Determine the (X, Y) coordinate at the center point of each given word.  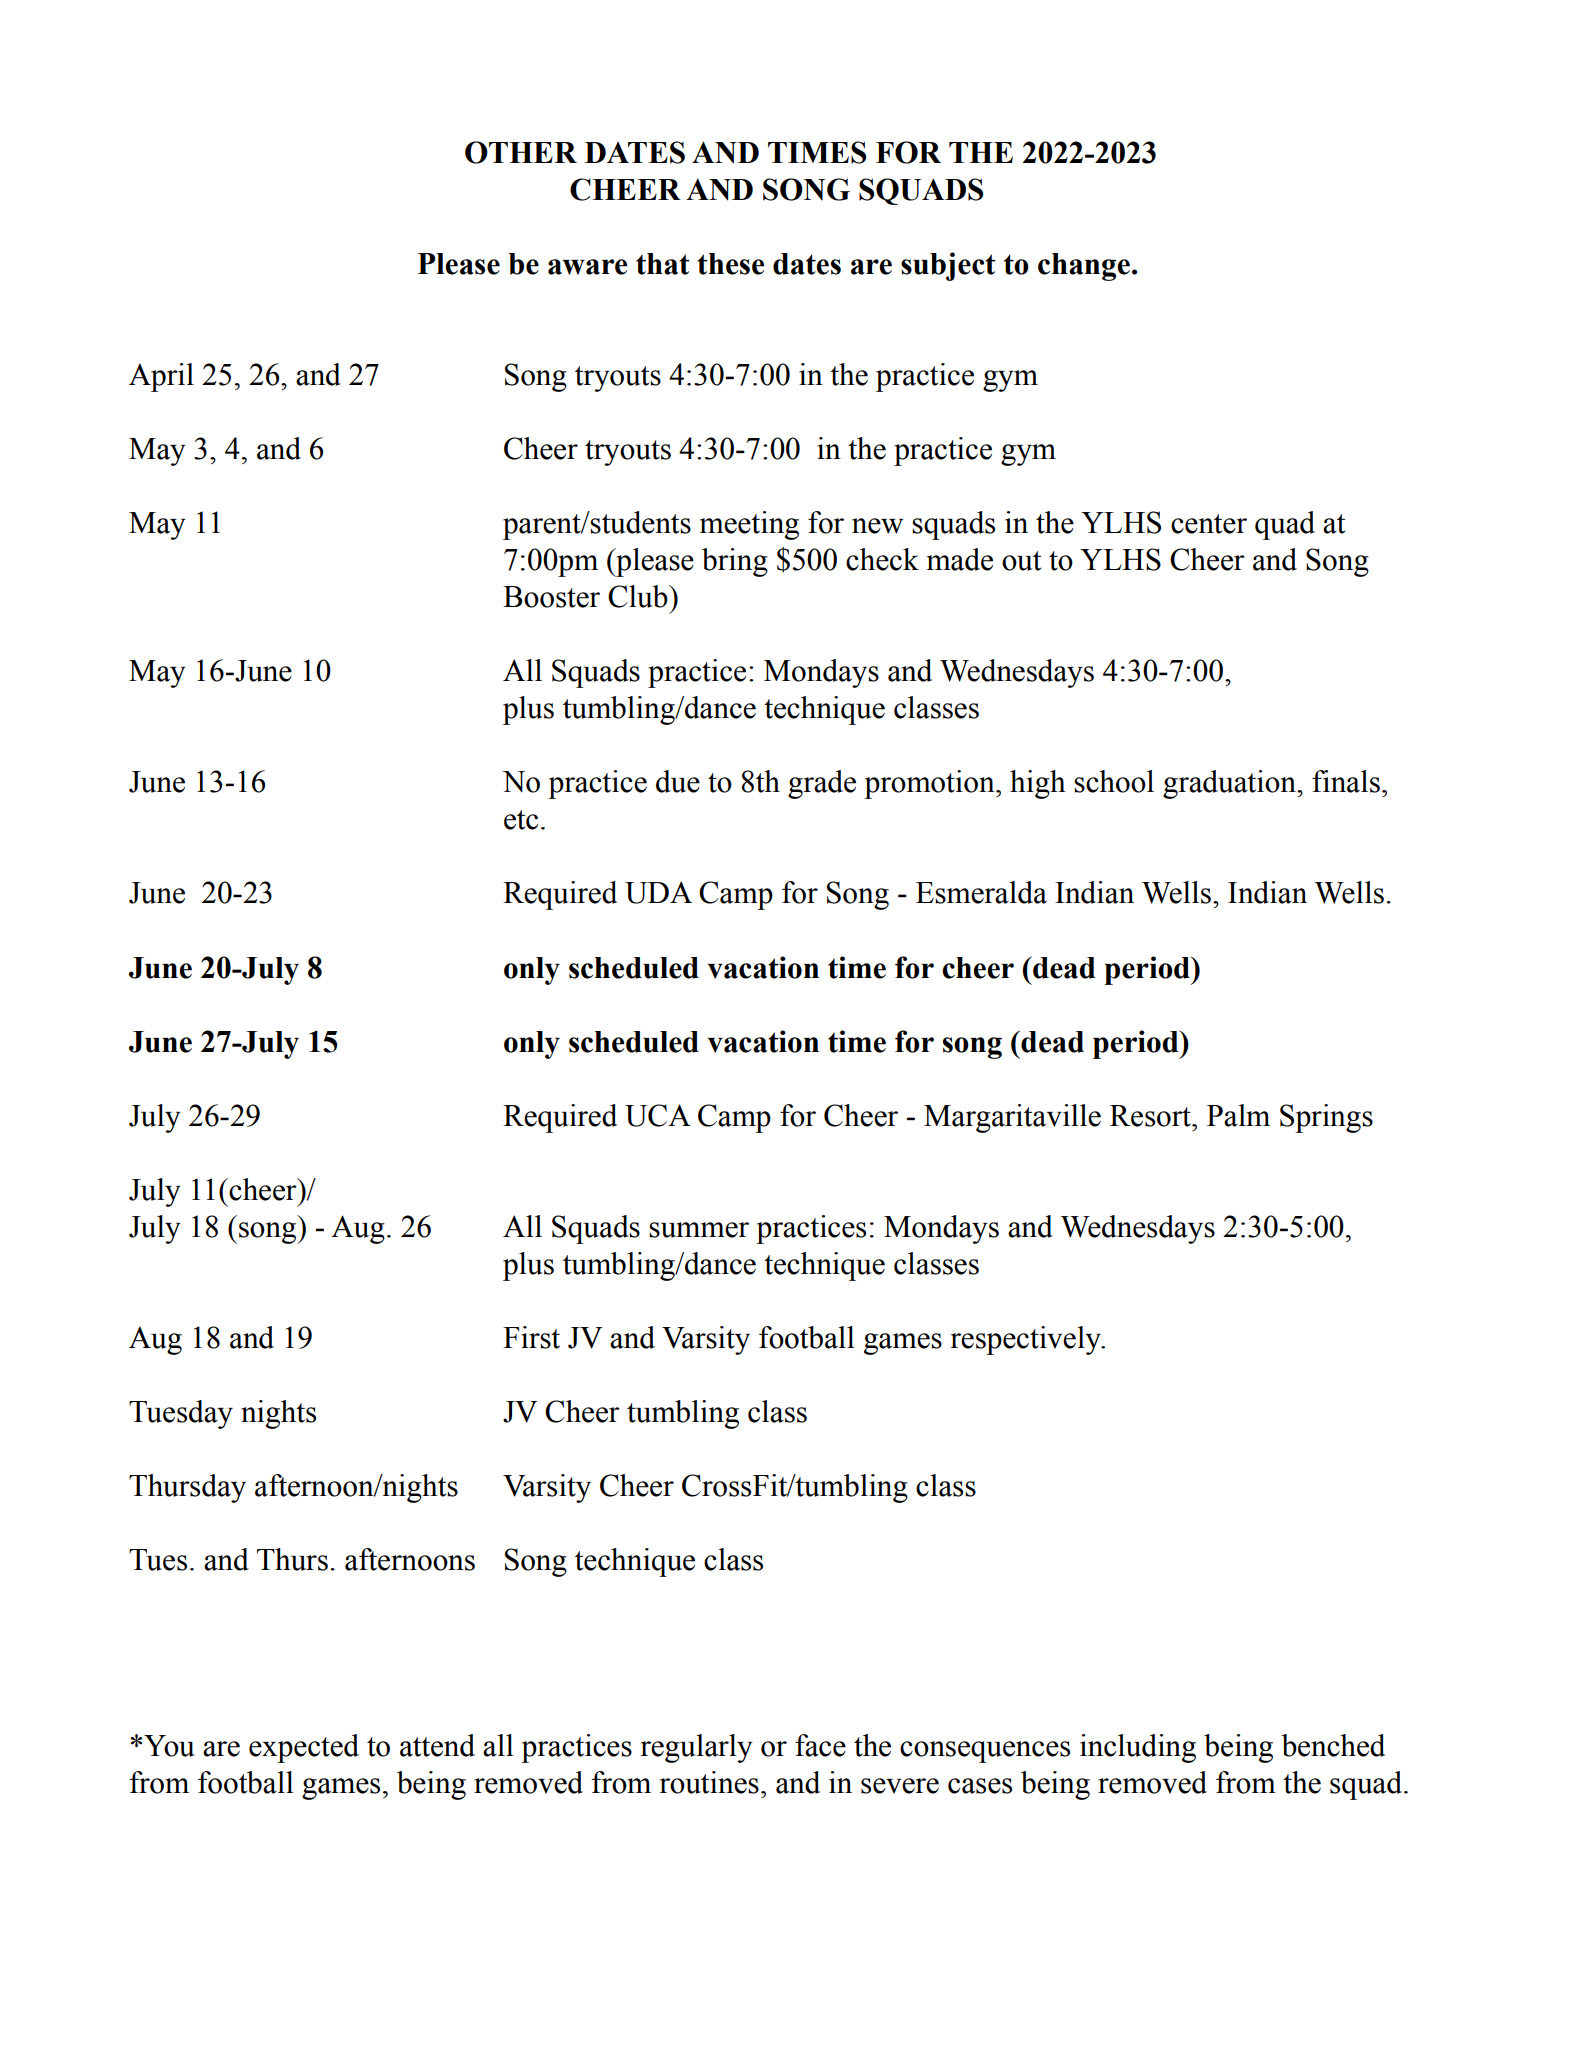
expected (304, 1748)
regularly (697, 1748)
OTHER (521, 152)
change (1084, 267)
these (730, 264)
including (1138, 1748)
